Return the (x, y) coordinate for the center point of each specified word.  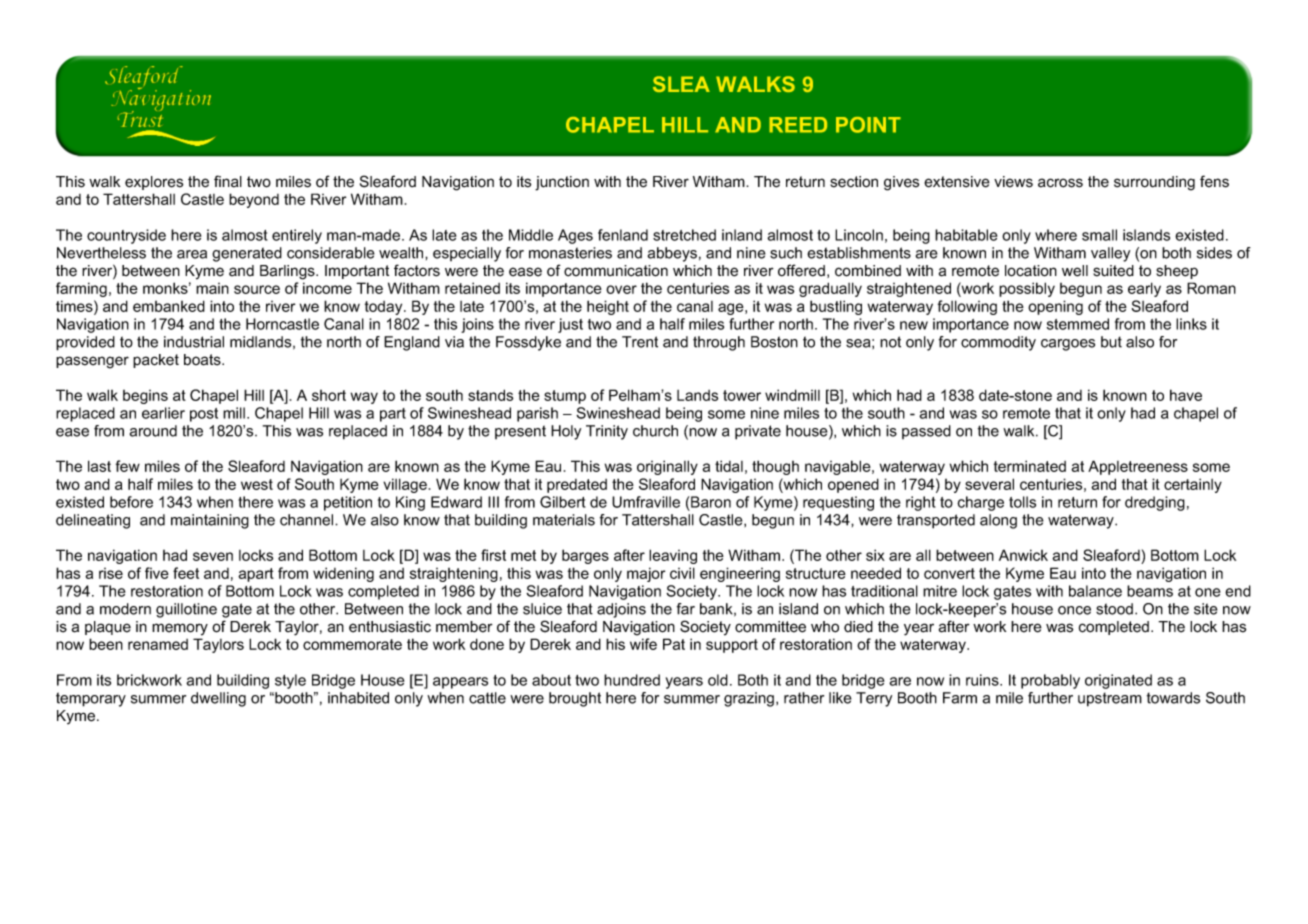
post (204, 415)
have (1186, 395)
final (228, 181)
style (290, 681)
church (655, 431)
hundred (632, 680)
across (1060, 183)
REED (798, 125)
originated (1118, 681)
